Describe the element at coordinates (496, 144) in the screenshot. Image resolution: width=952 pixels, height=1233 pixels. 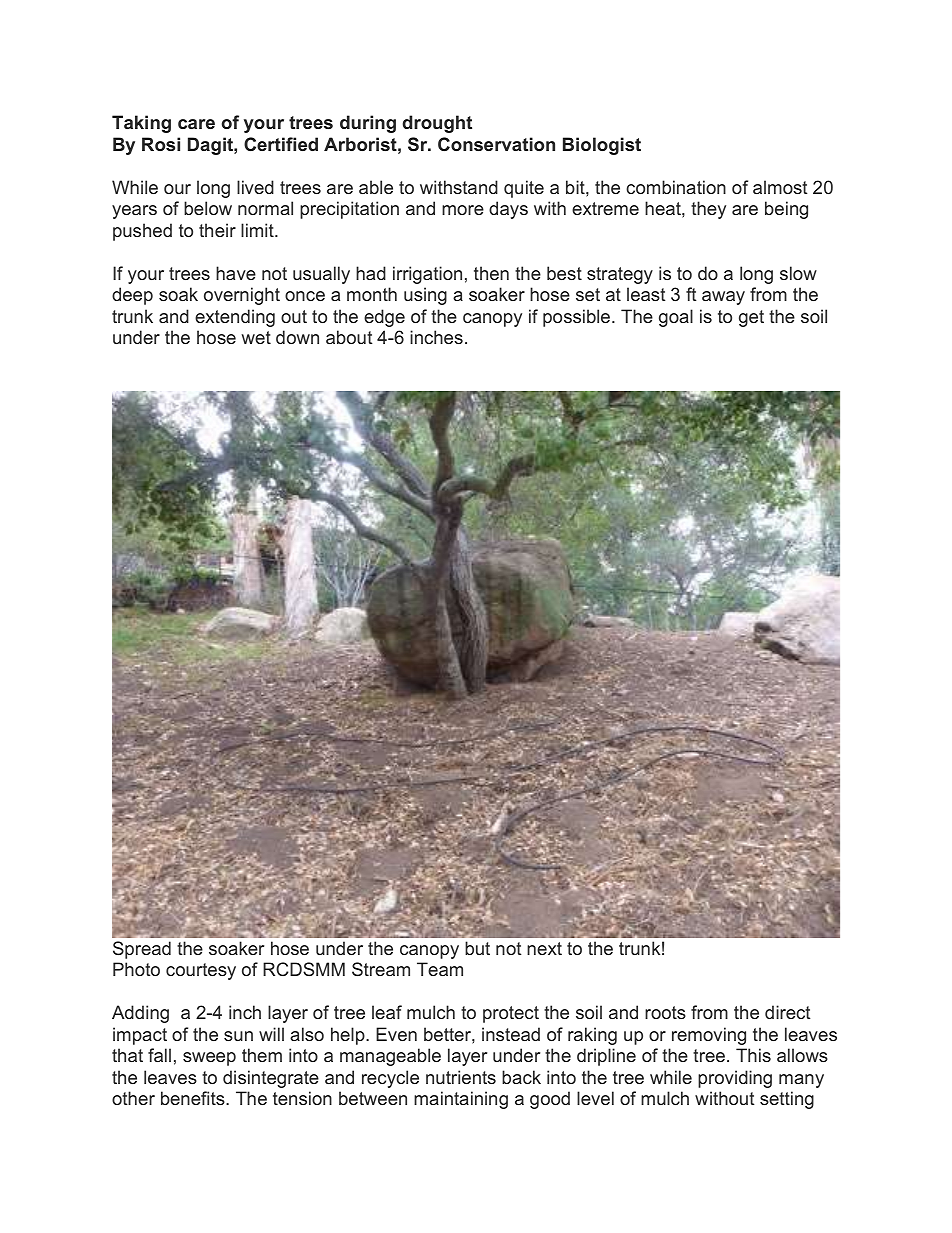
I see `Conservation` at that location.
